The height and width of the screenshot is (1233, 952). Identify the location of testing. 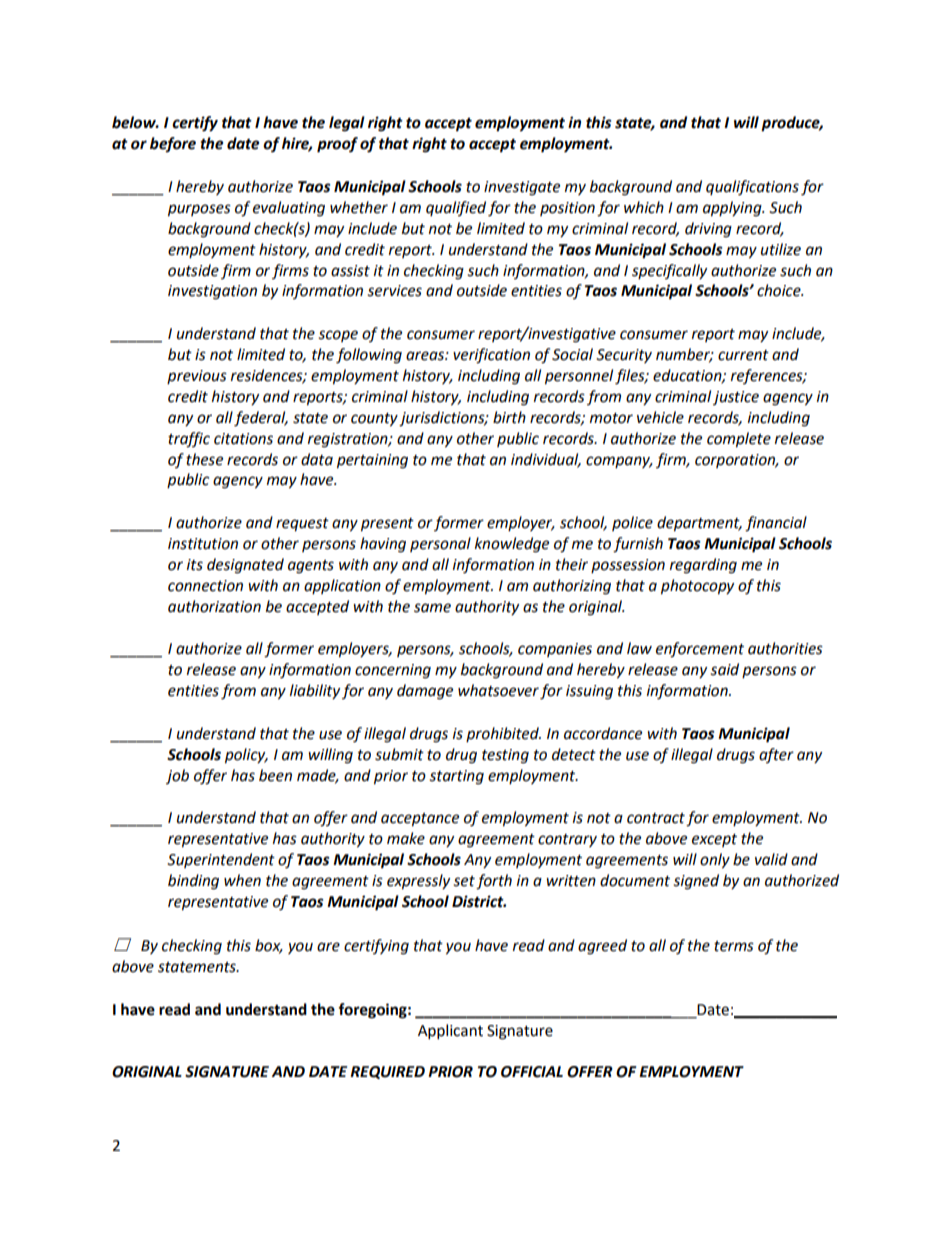
(505, 756).
